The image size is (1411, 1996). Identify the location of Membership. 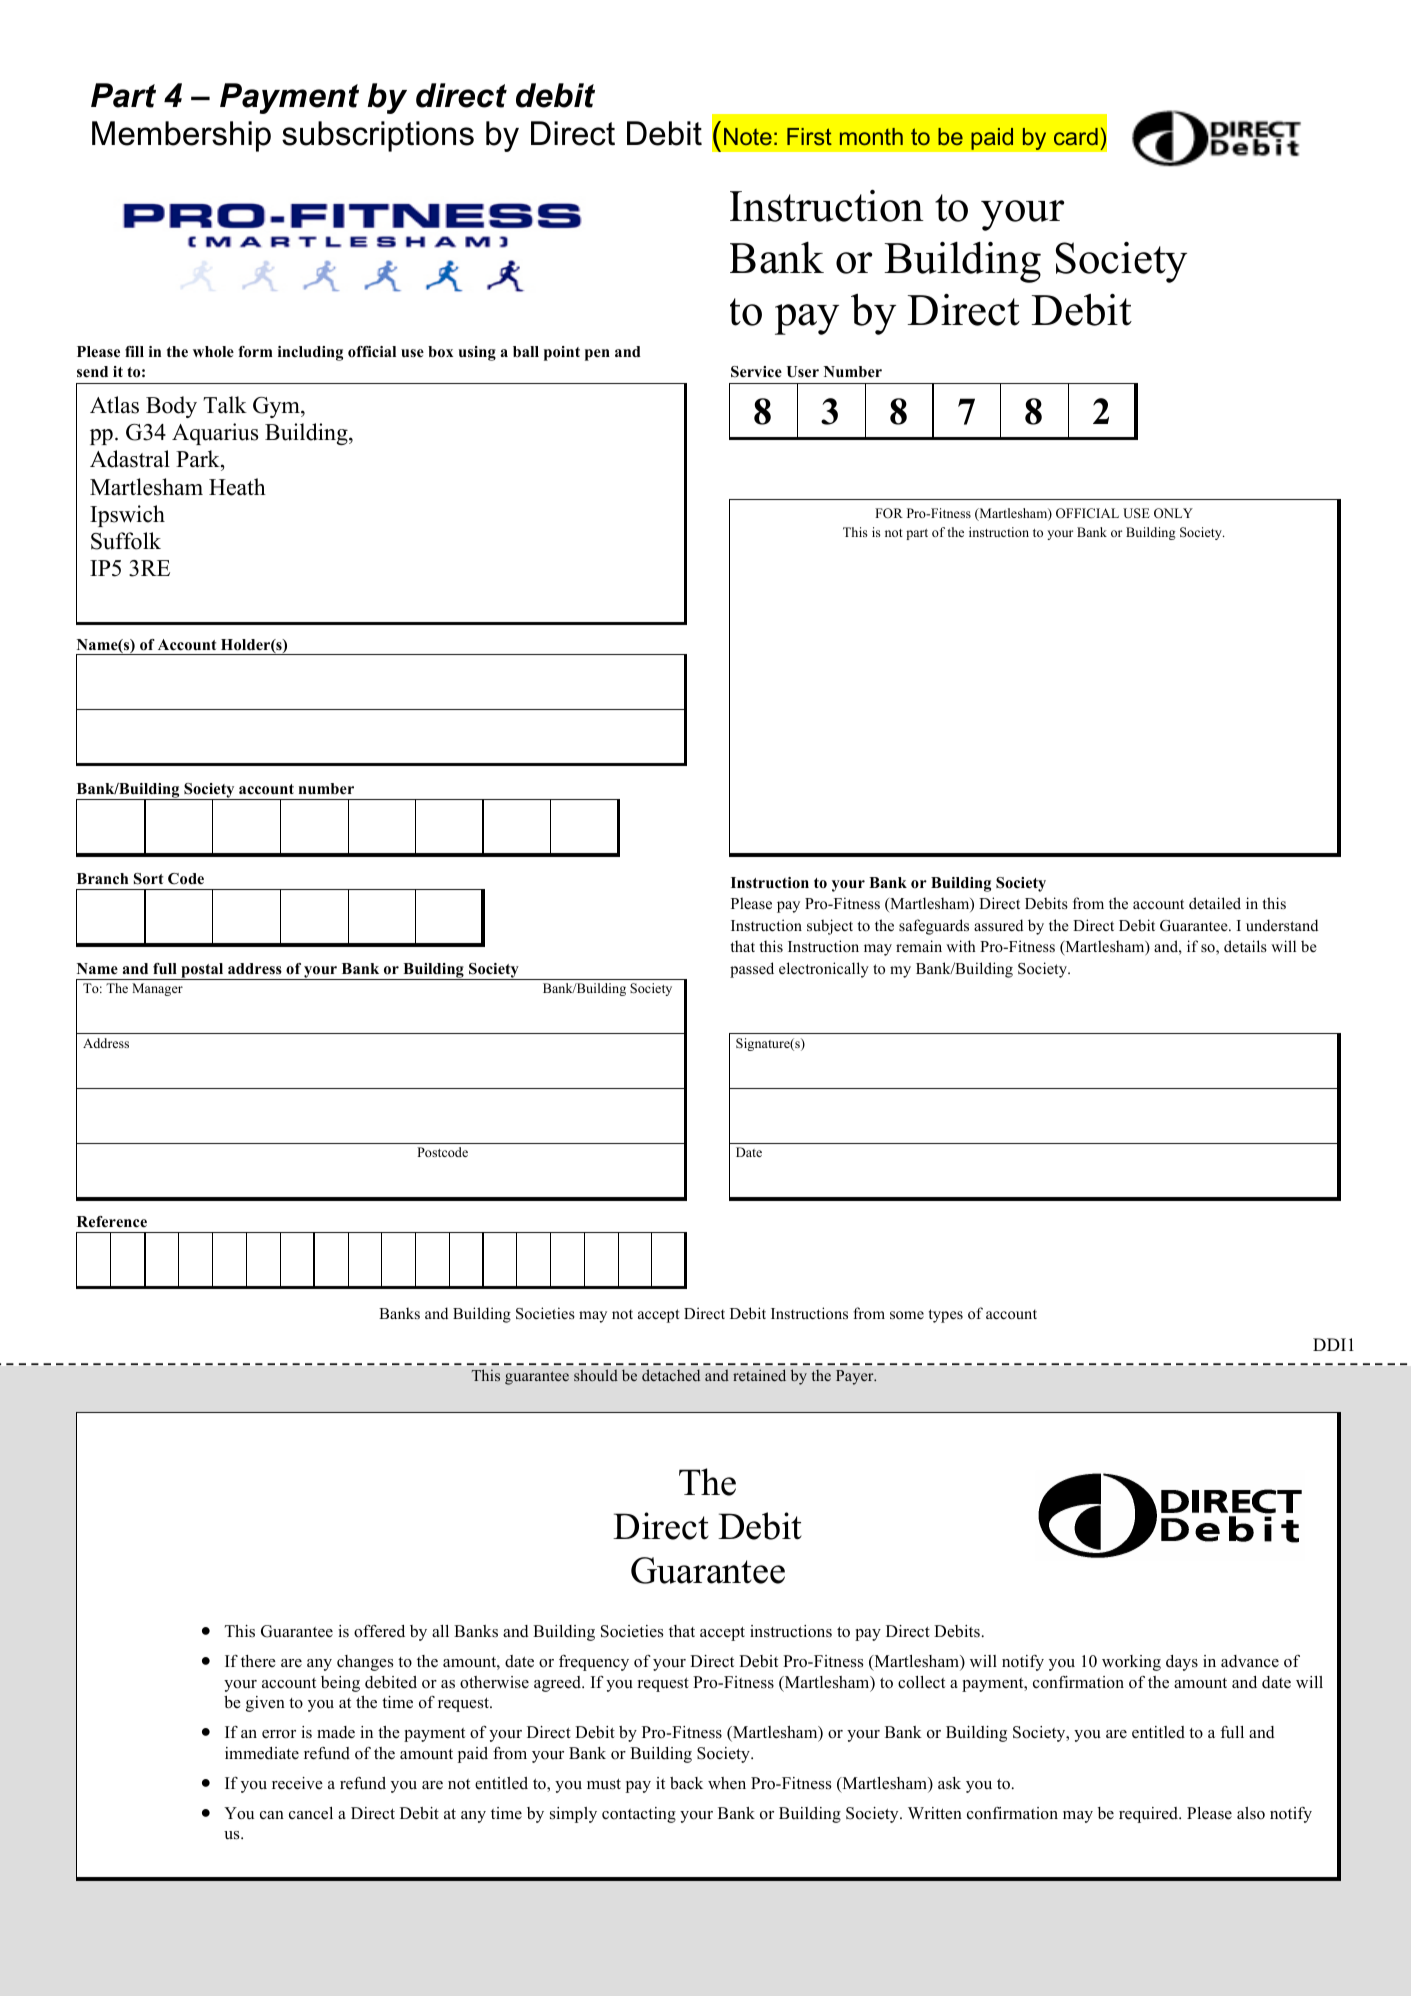
(181, 136).
